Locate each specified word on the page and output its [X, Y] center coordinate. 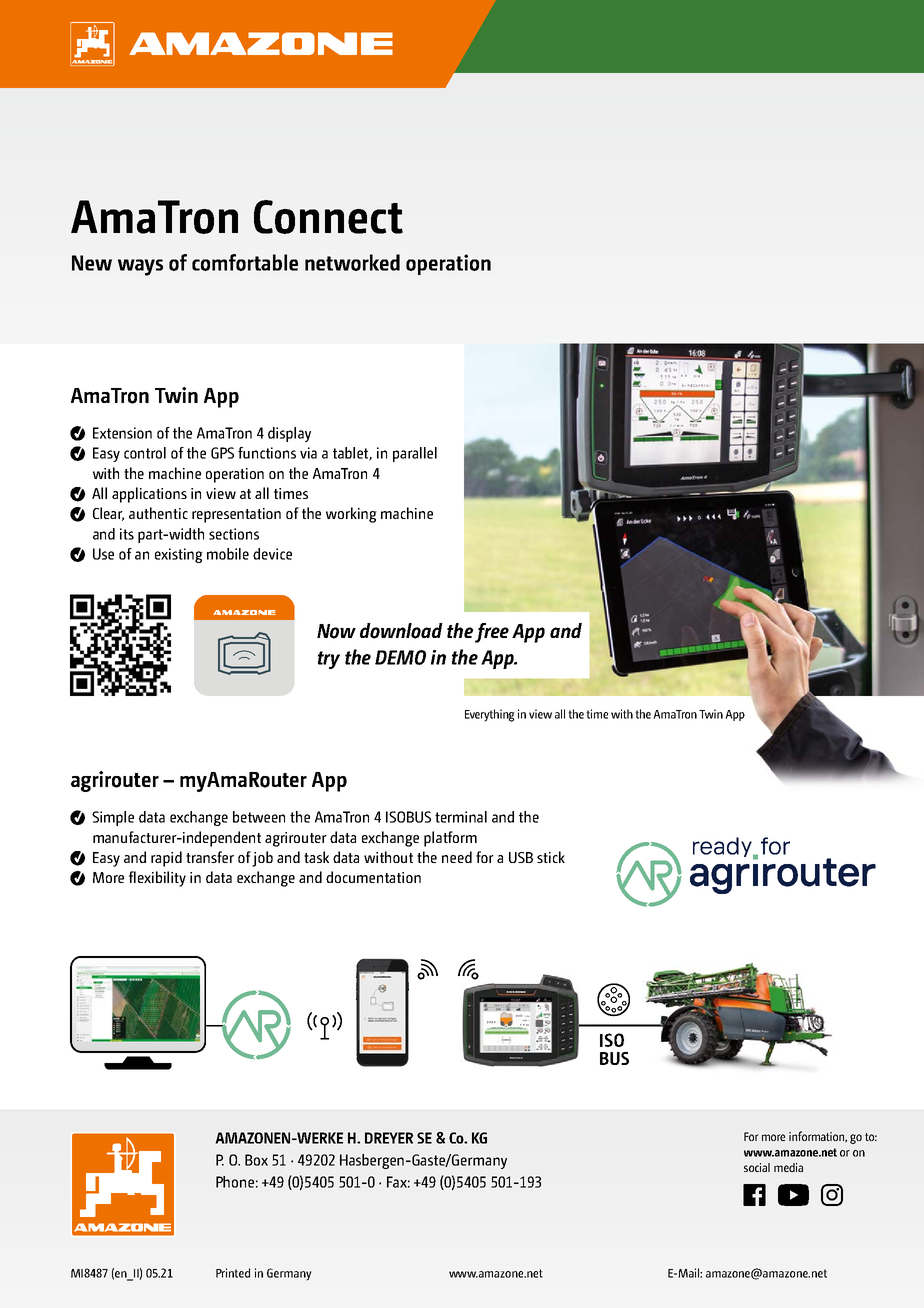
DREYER [389, 1138]
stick [551, 857]
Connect [328, 217]
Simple [113, 818]
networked [352, 262]
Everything [490, 715]
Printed [233, 1273]
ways [140, 267]
